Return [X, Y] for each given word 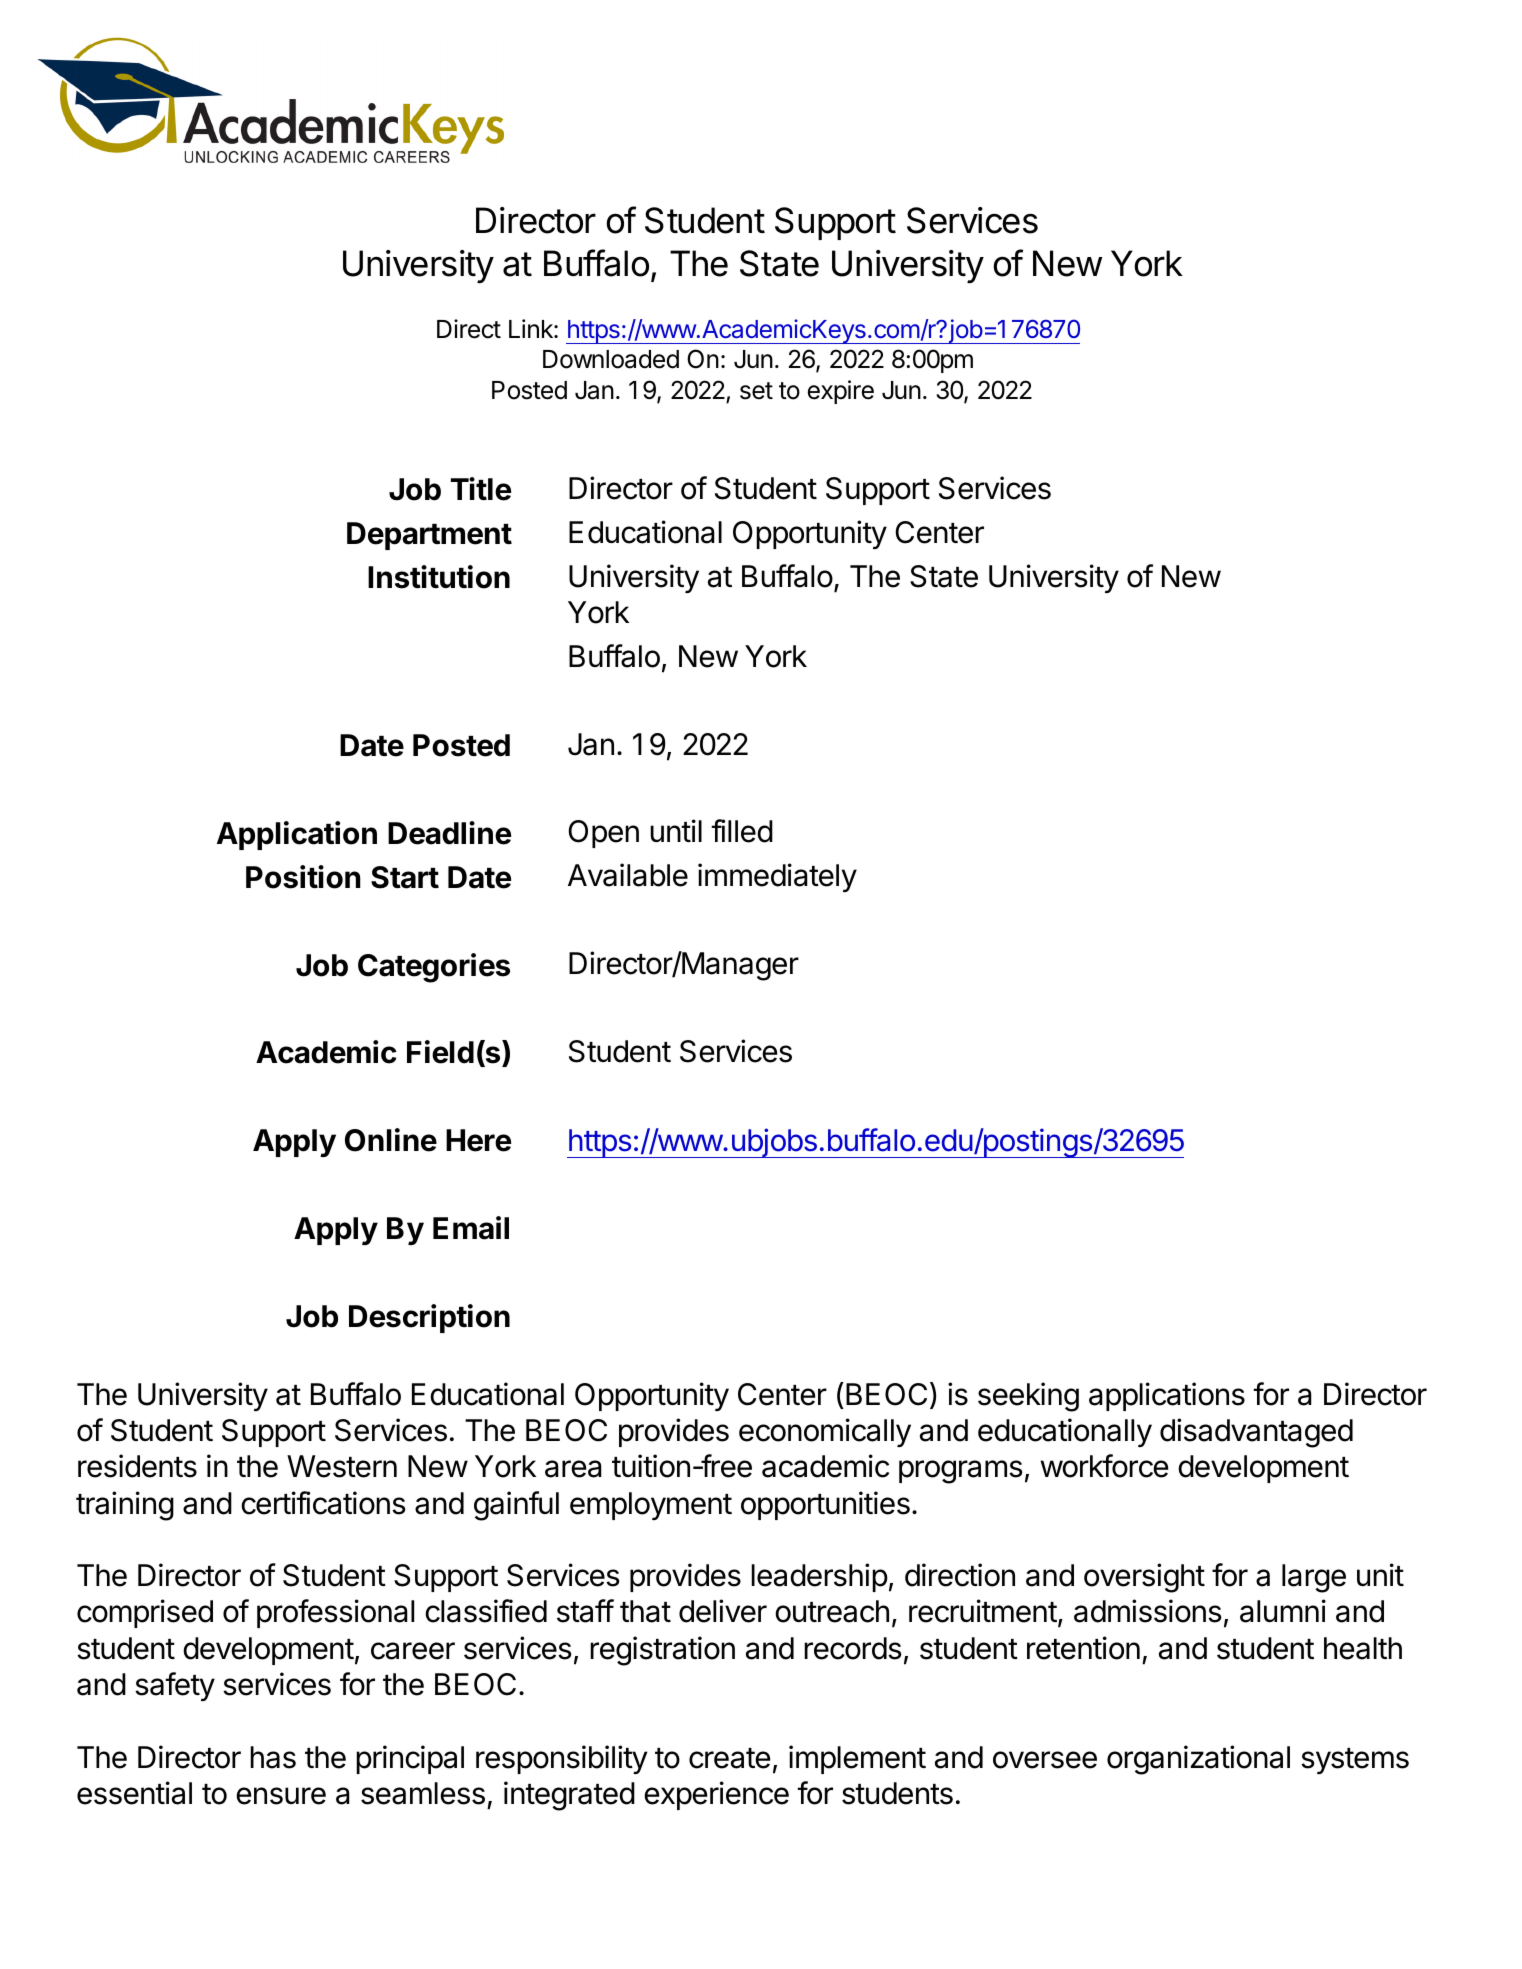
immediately [777, 877]
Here [478, 1140]
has [273, 1757]
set [756, 391]
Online [391, 1140]
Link [532, 328]
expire [841, 392]
